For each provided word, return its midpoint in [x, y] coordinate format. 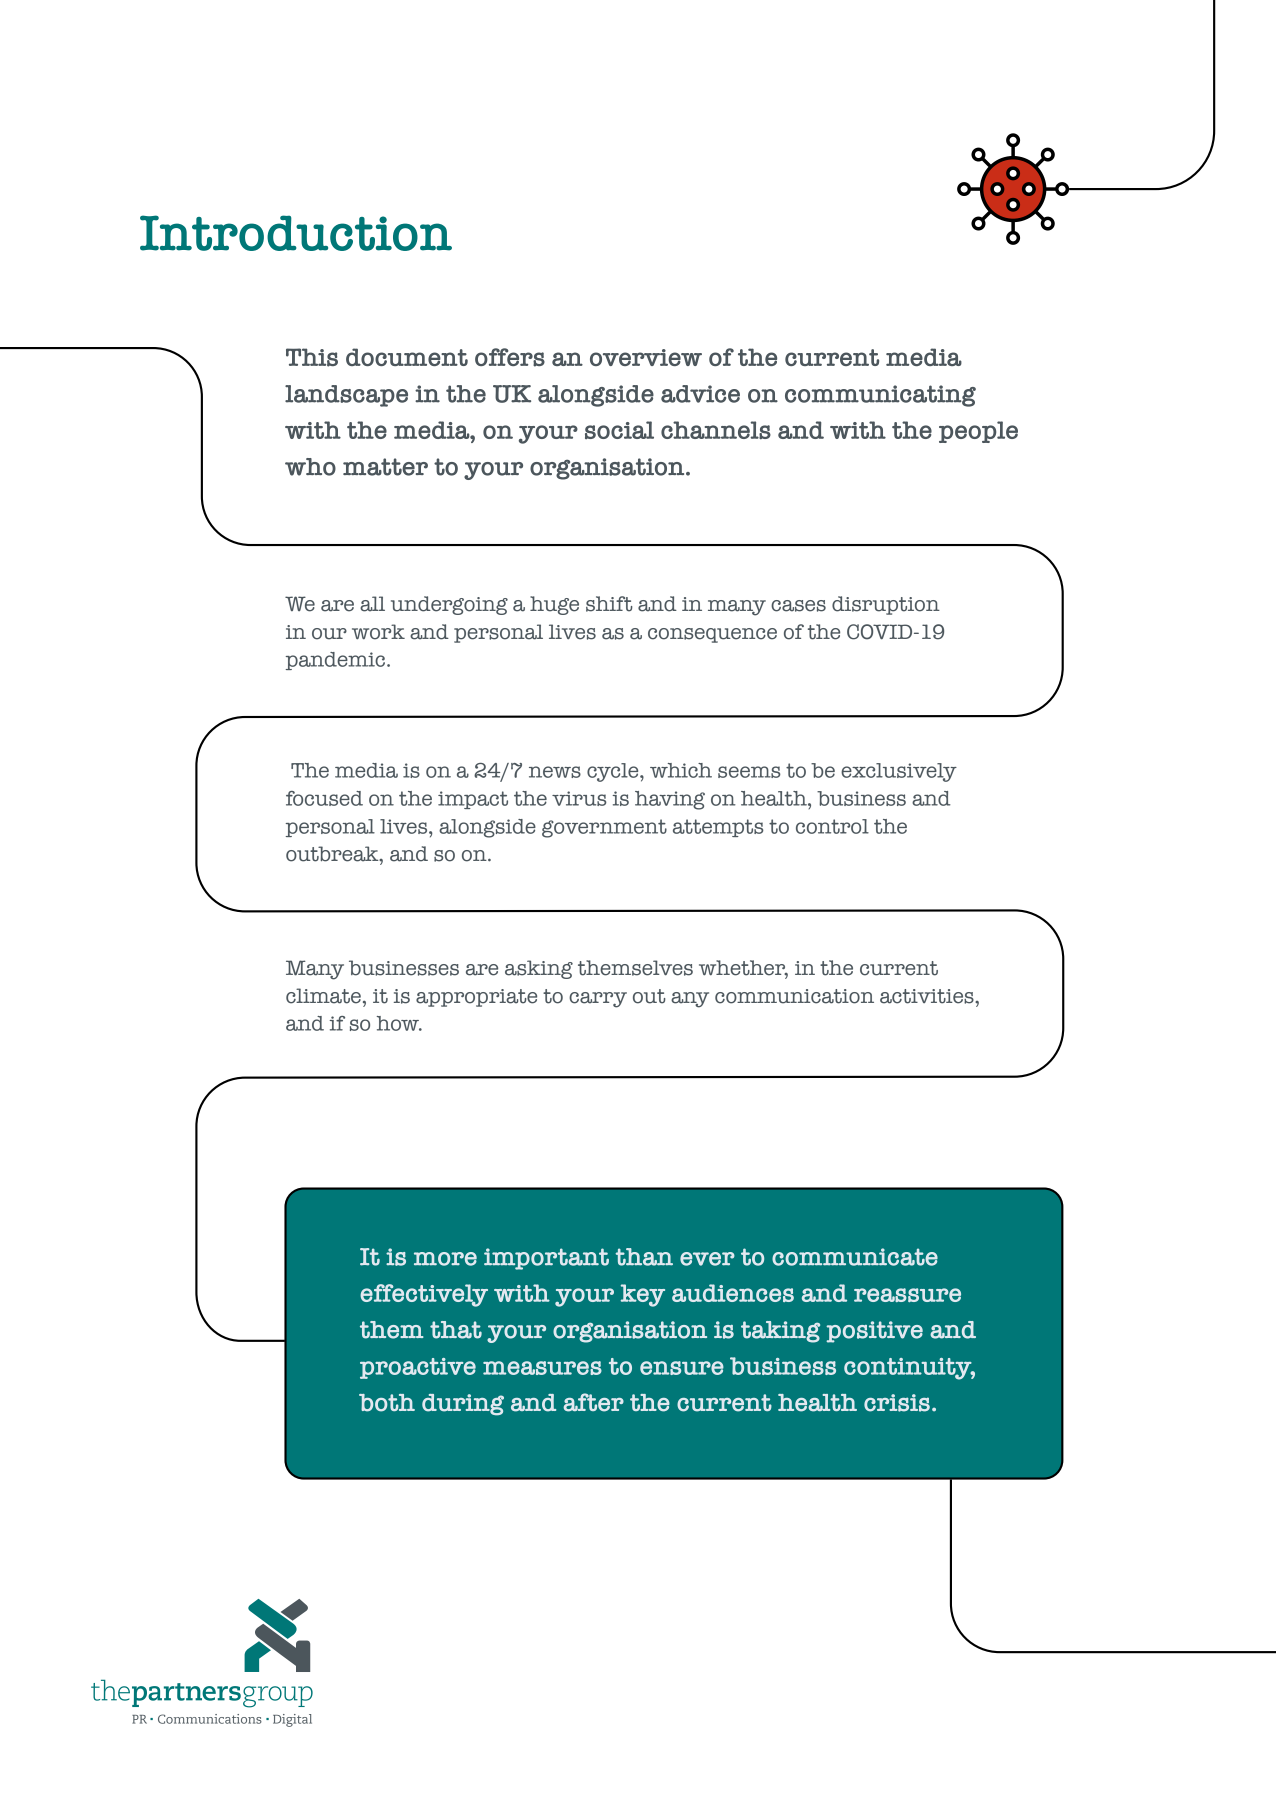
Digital [292, 1720]
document [407, 357]
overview [646, 357]
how [399, 1023]
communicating [880, 396]
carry [598, 1000]
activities [928, 996]
